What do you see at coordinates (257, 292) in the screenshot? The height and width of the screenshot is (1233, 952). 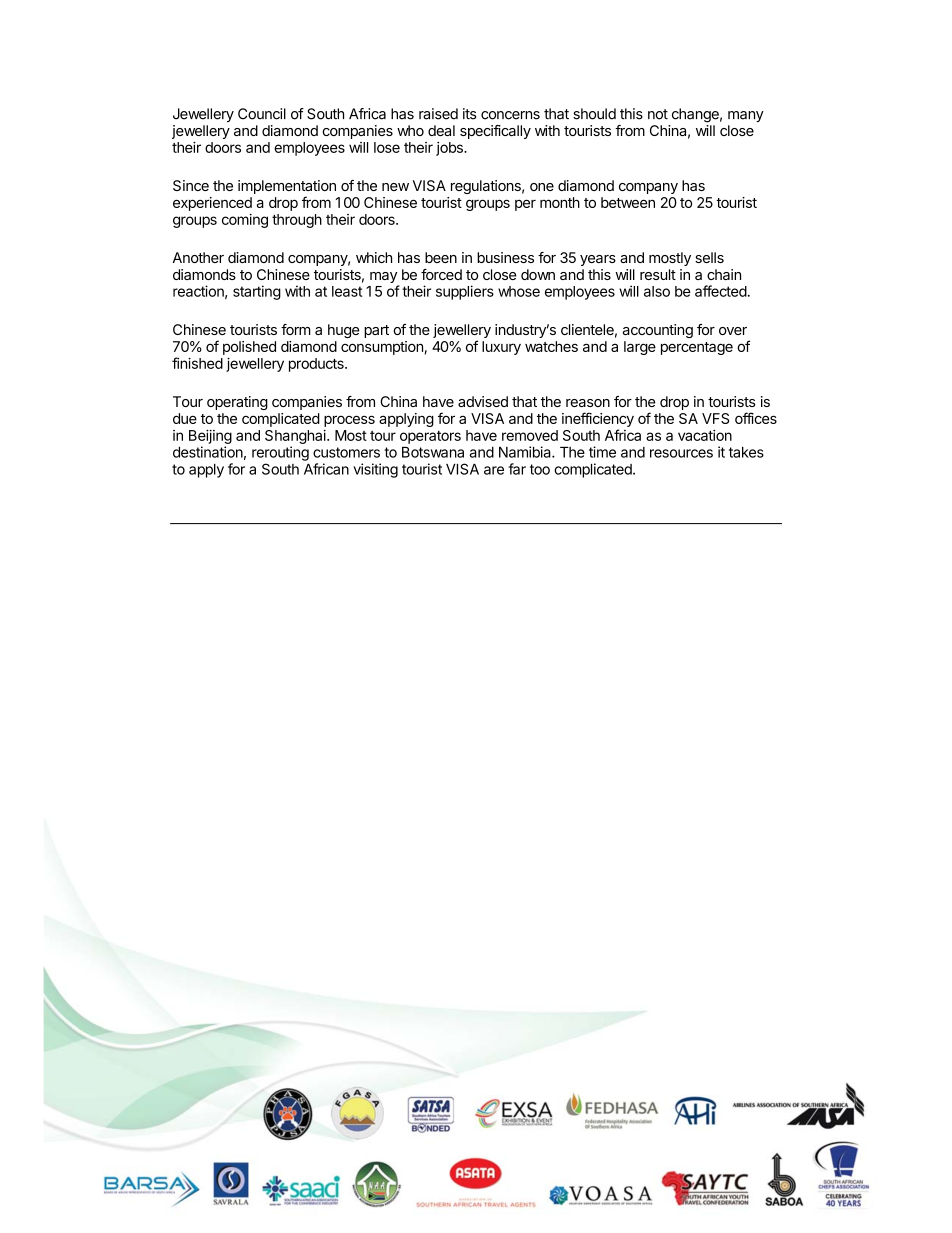 I see `starting` at bounding box center [257, 292].
